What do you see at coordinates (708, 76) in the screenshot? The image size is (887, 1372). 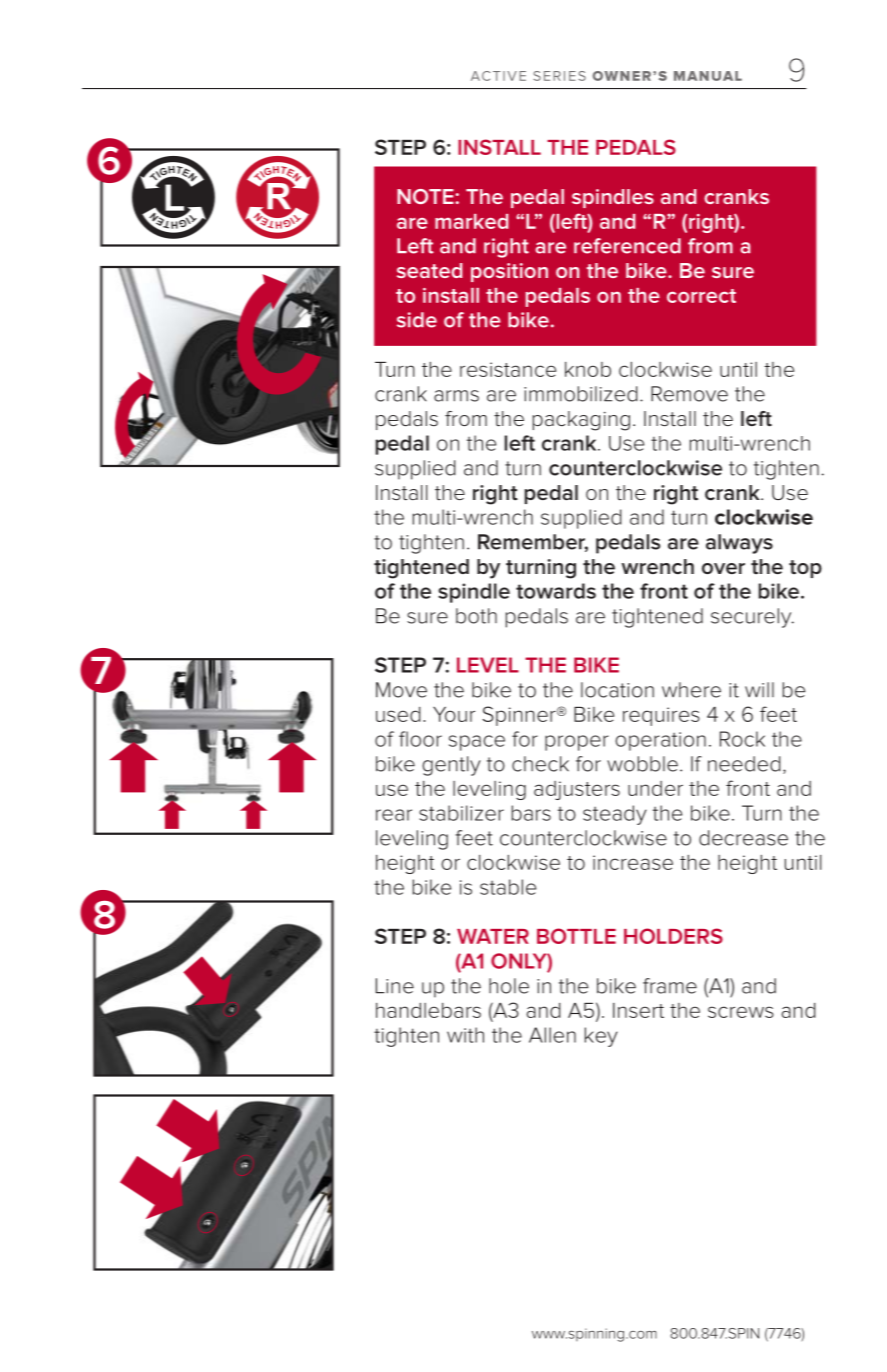 I see `MANUAL` at bounding box center [708, 76].
